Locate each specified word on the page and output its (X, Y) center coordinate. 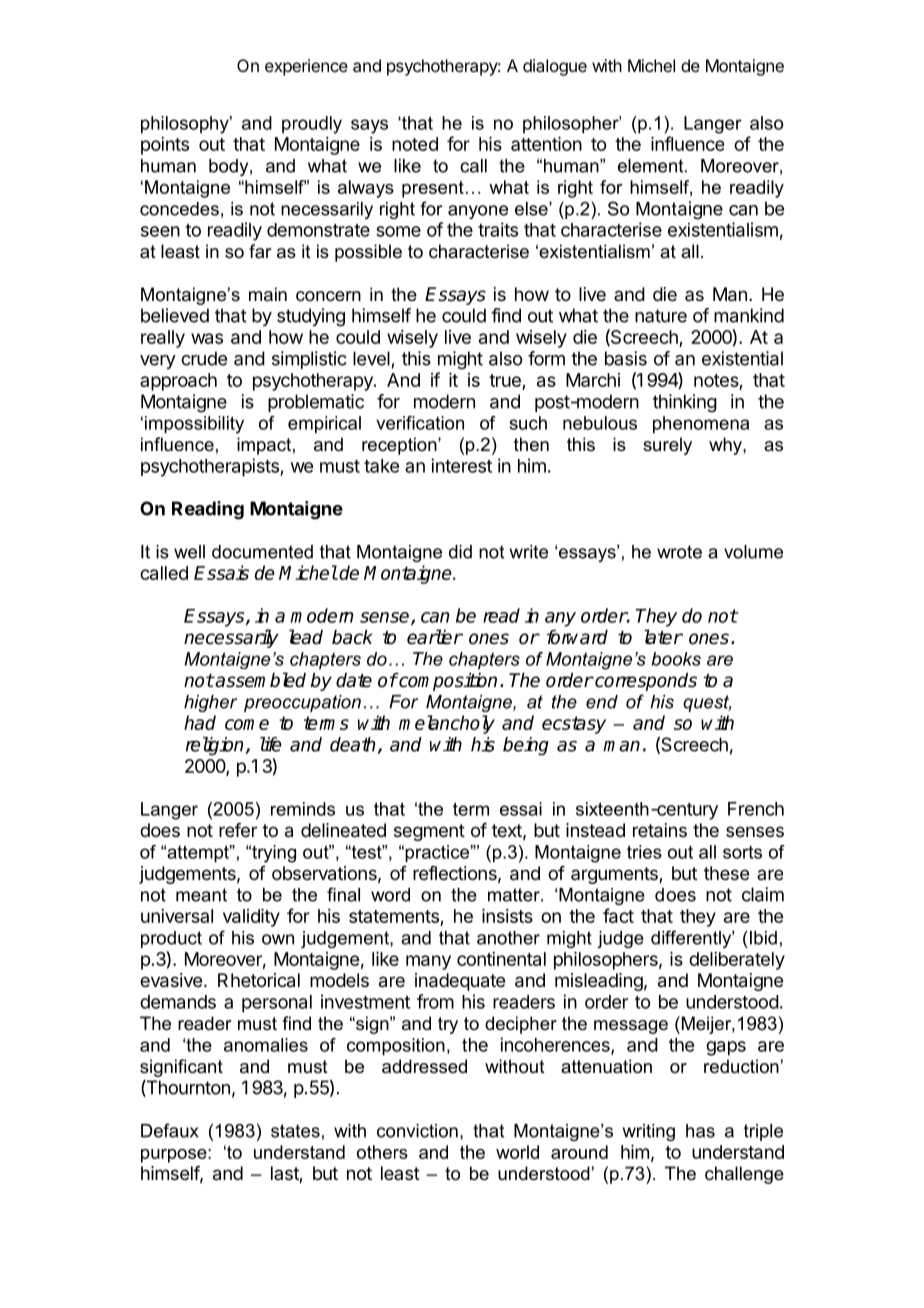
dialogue (555, 67)
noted (415, 144)
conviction (417, 1131)
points (165, 146)
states (295, 1131)
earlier (435, 637)
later (663, 637)
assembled (260, 680)
